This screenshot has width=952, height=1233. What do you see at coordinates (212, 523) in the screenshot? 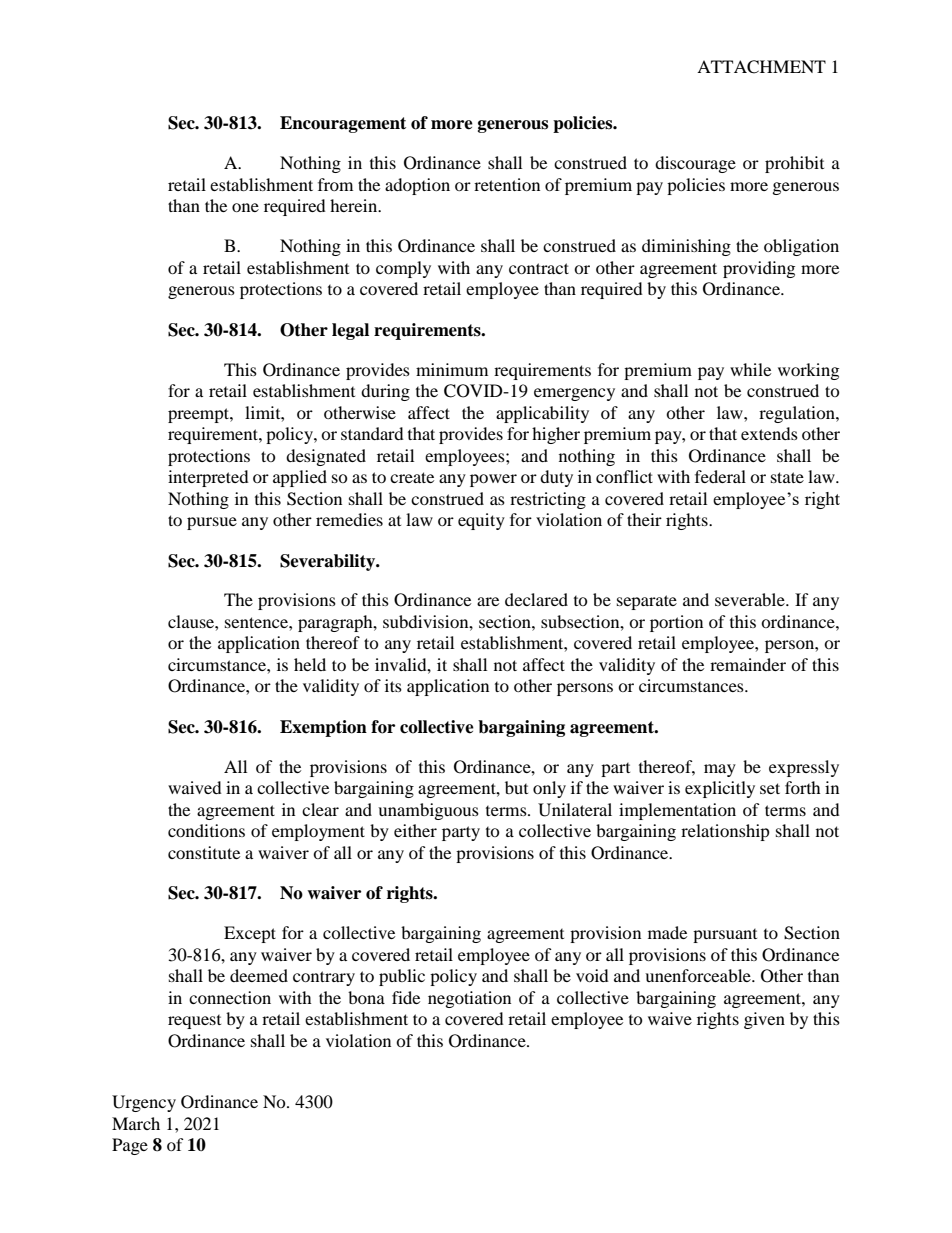
I see `pursue` at bounding box center [212, 523].
